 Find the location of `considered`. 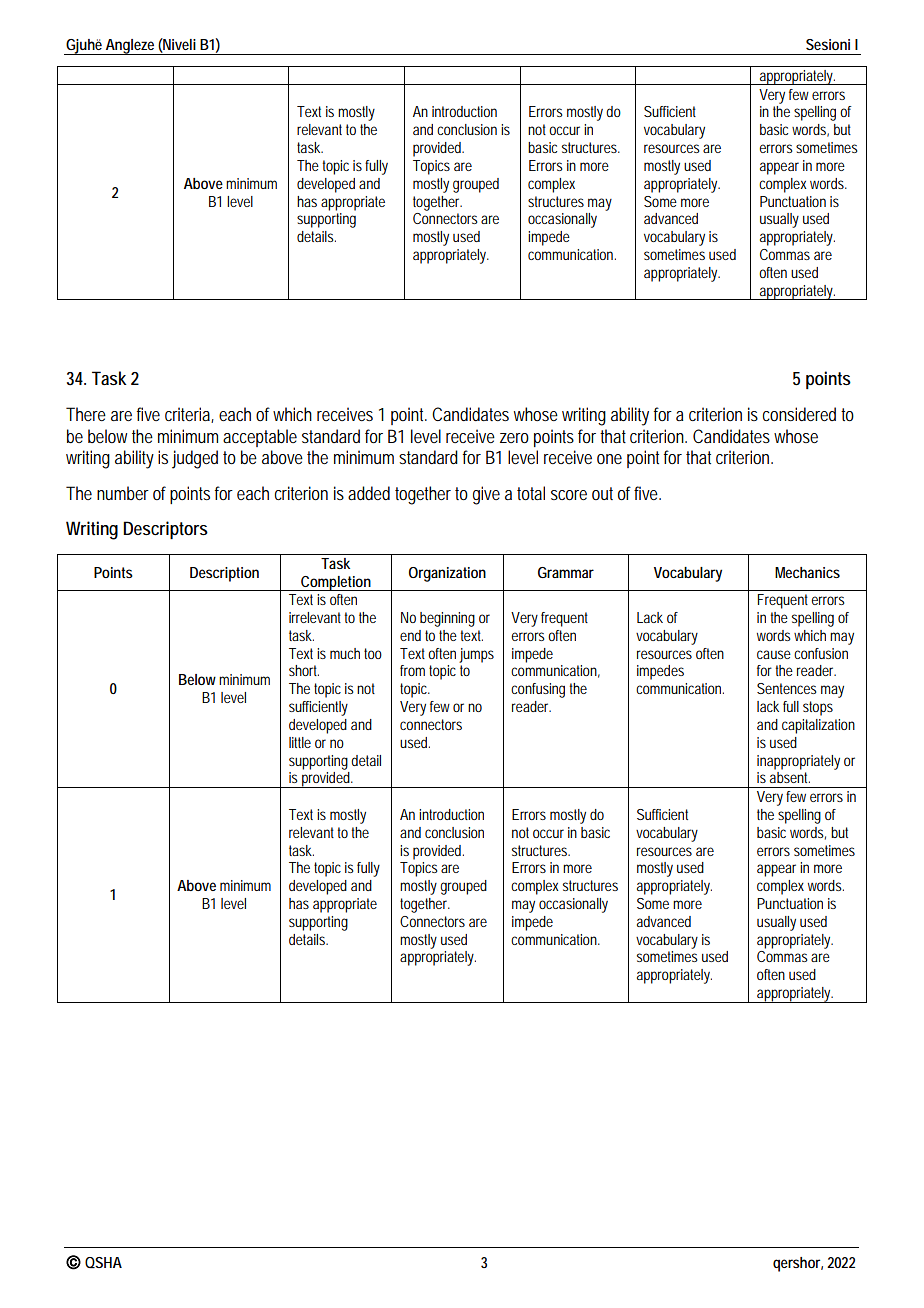

considered is located at coordinates (802, 414).
